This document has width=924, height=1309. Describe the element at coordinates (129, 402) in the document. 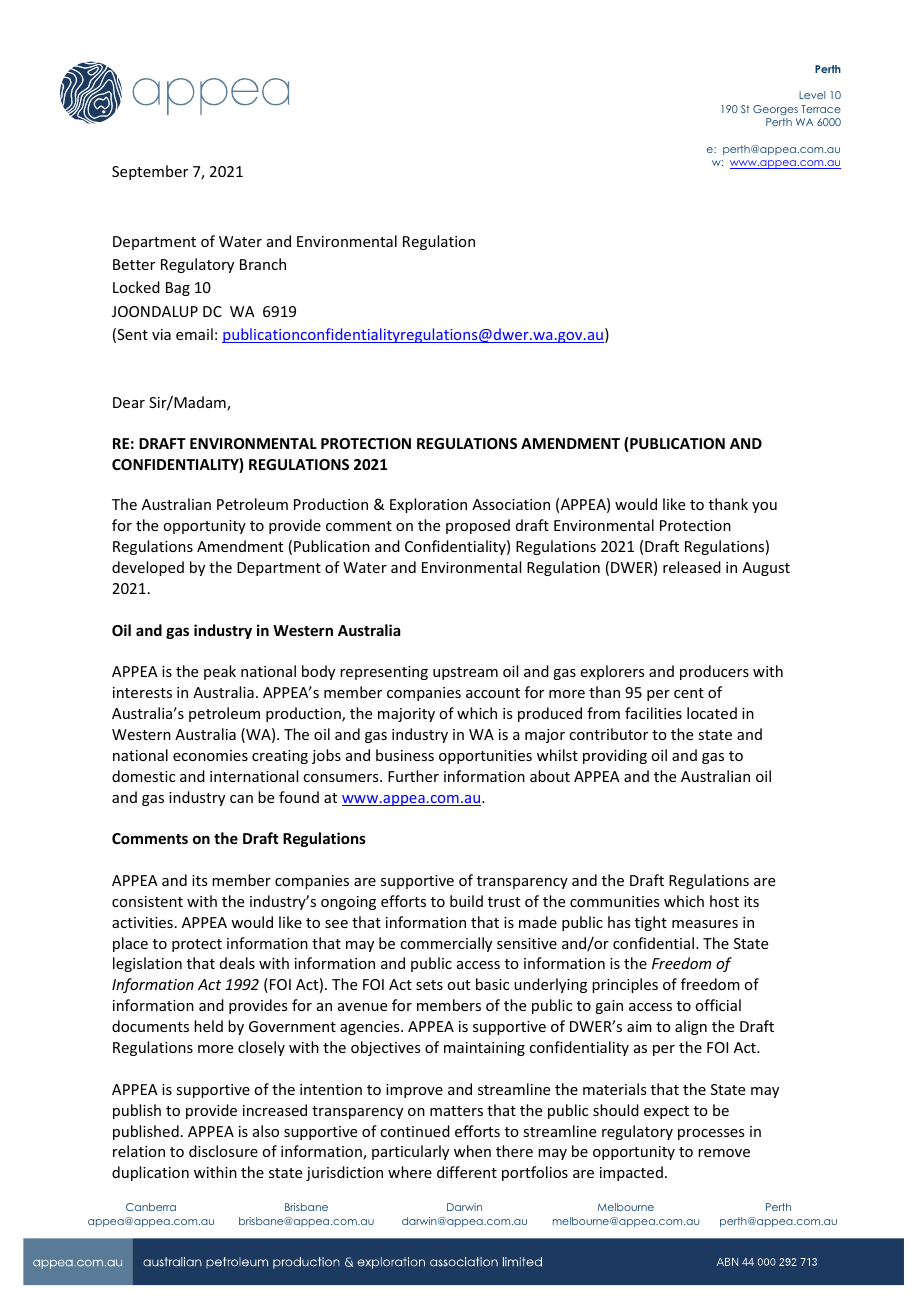

I see `Dear` at that location.
